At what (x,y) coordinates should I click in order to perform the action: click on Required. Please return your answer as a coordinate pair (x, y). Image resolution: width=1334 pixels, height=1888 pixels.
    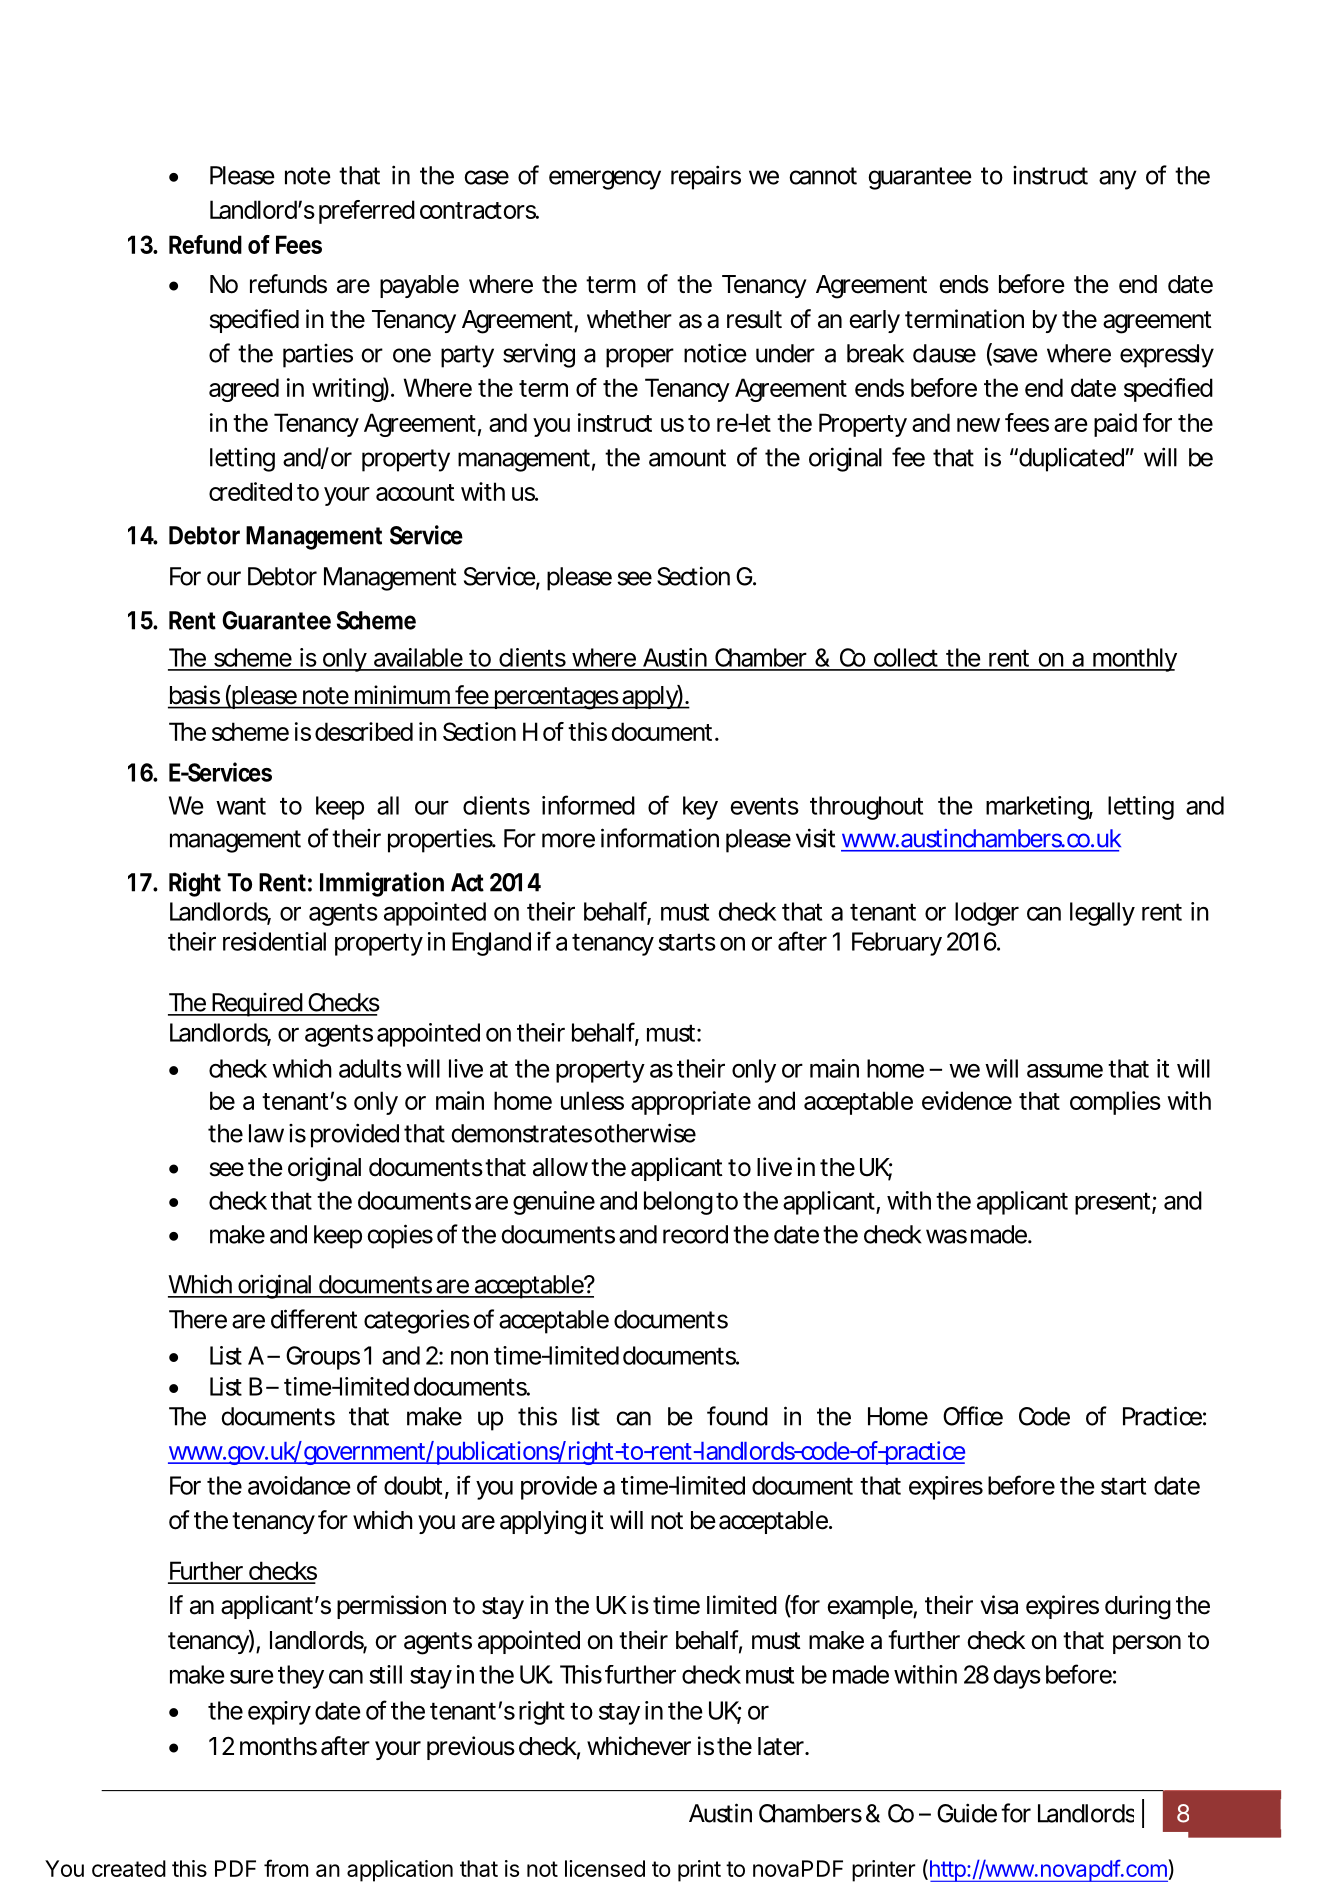
    Looking at the image, I should click on (258, 1005).
